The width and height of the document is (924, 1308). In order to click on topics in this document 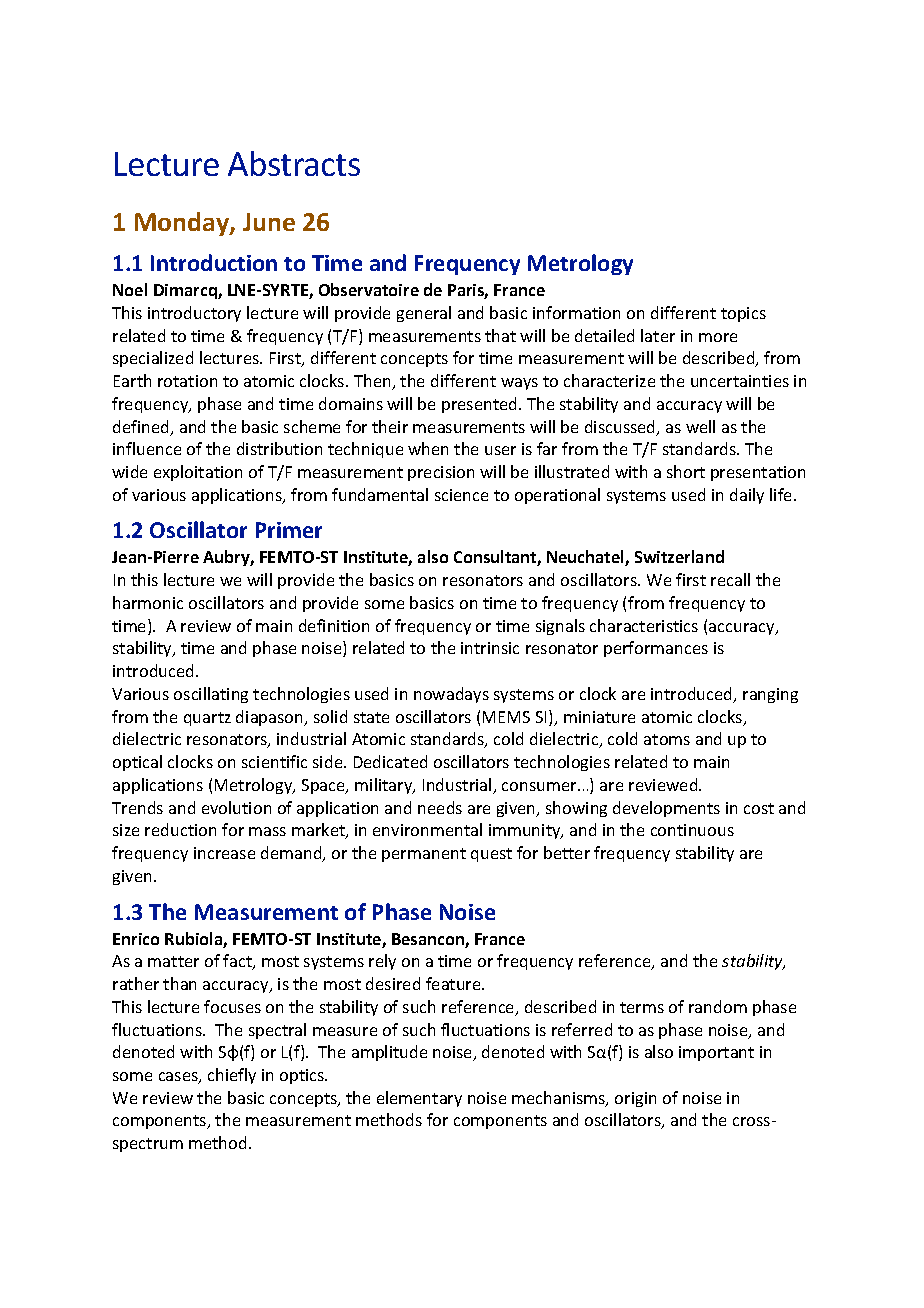, I will do `click(743, 314)`.
